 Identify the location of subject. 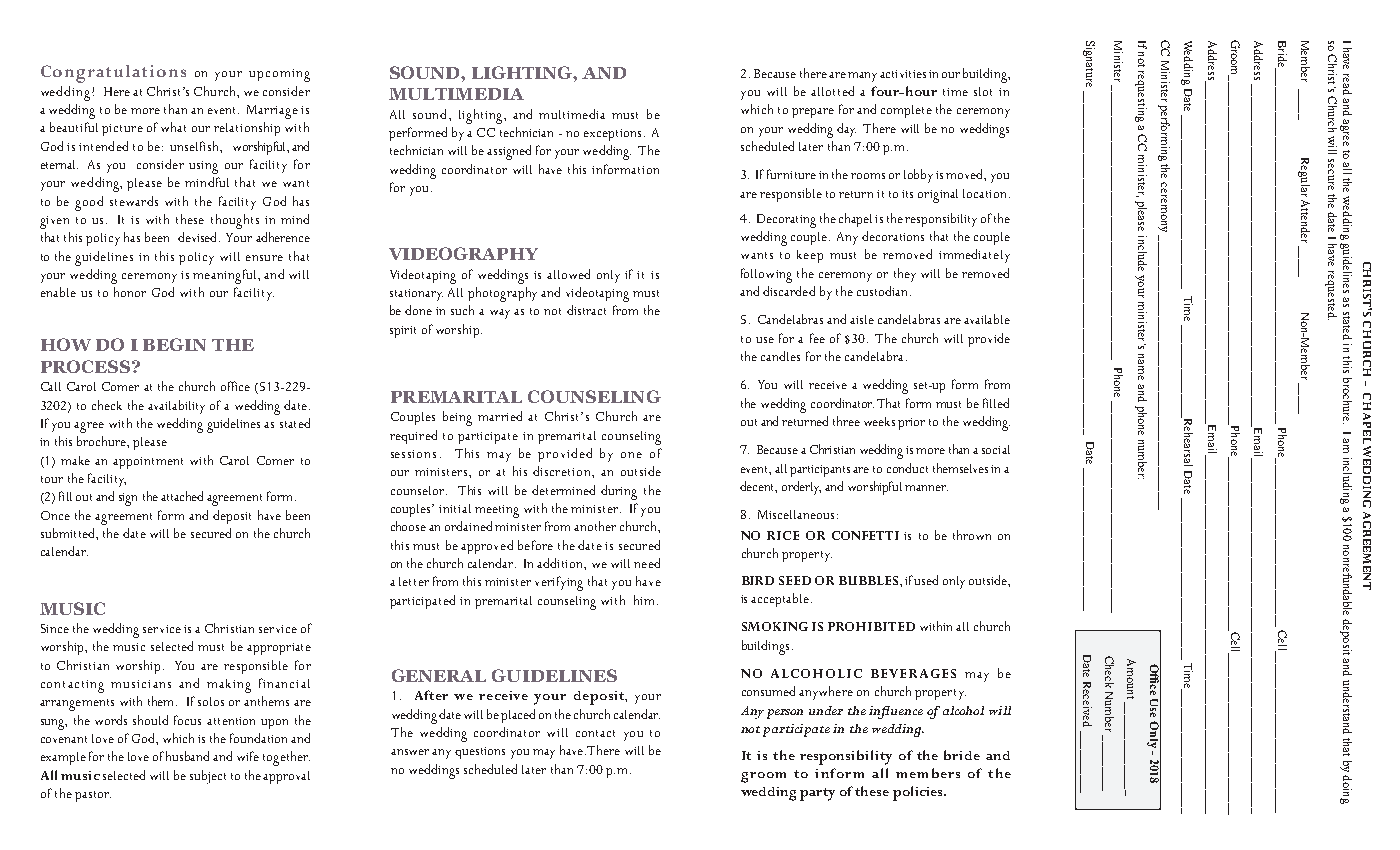
(208, 777).
